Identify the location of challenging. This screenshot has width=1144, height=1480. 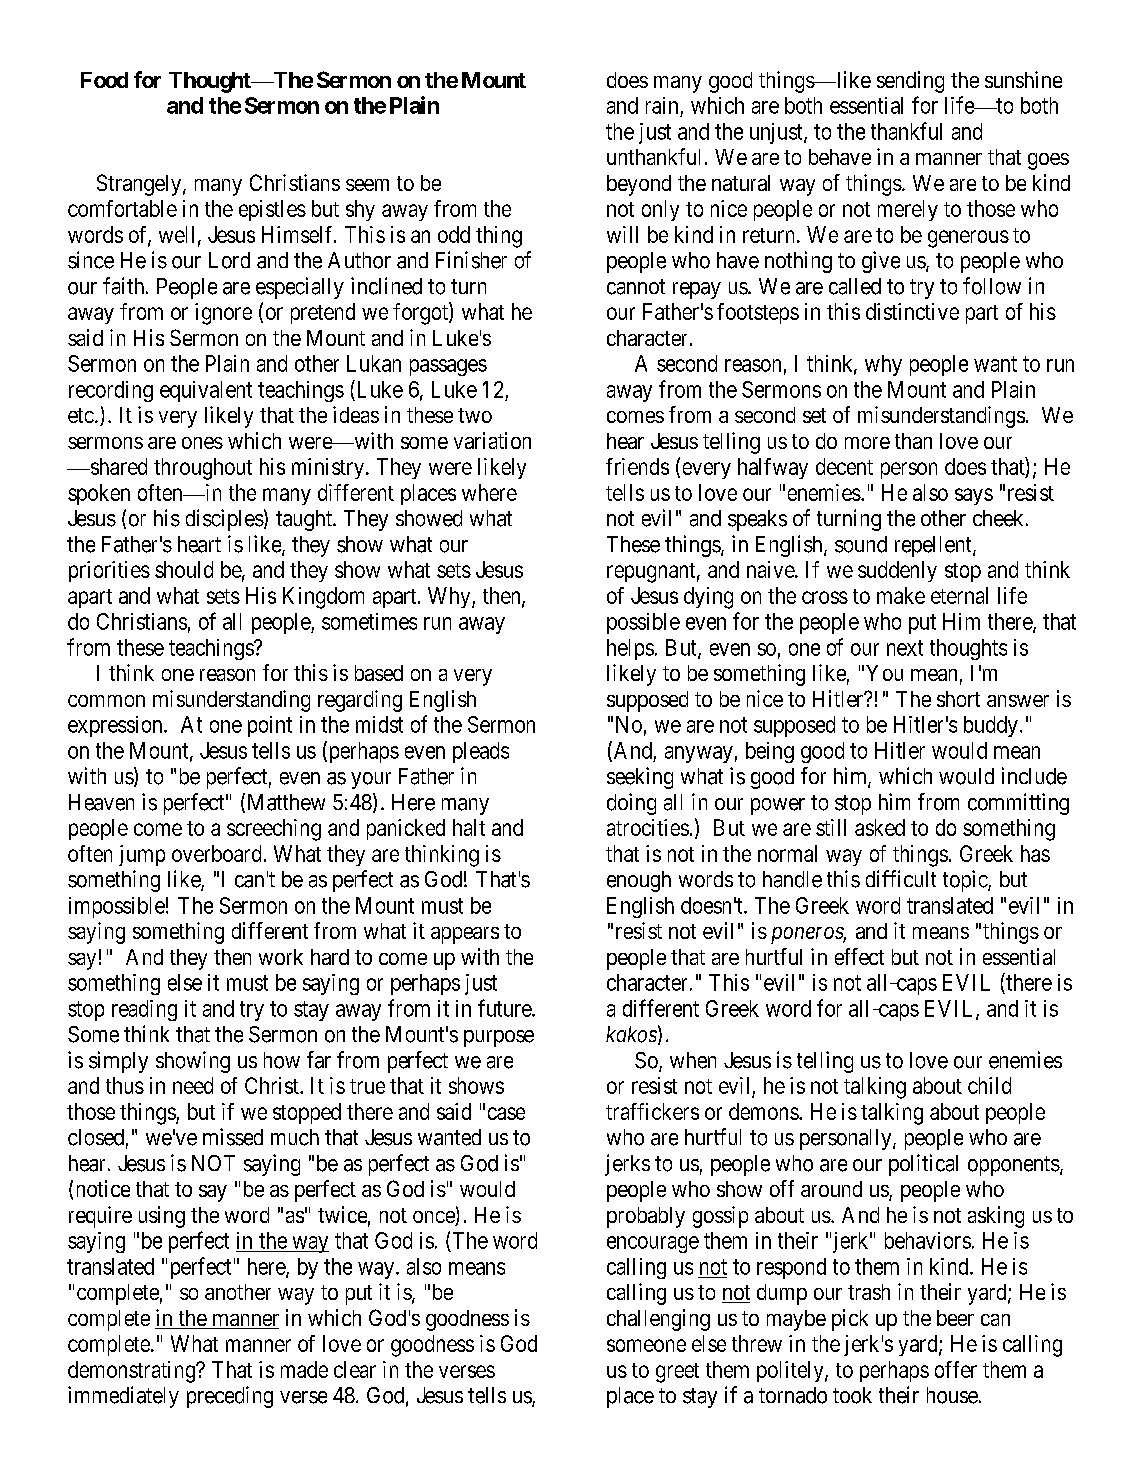
(658, 1320).
